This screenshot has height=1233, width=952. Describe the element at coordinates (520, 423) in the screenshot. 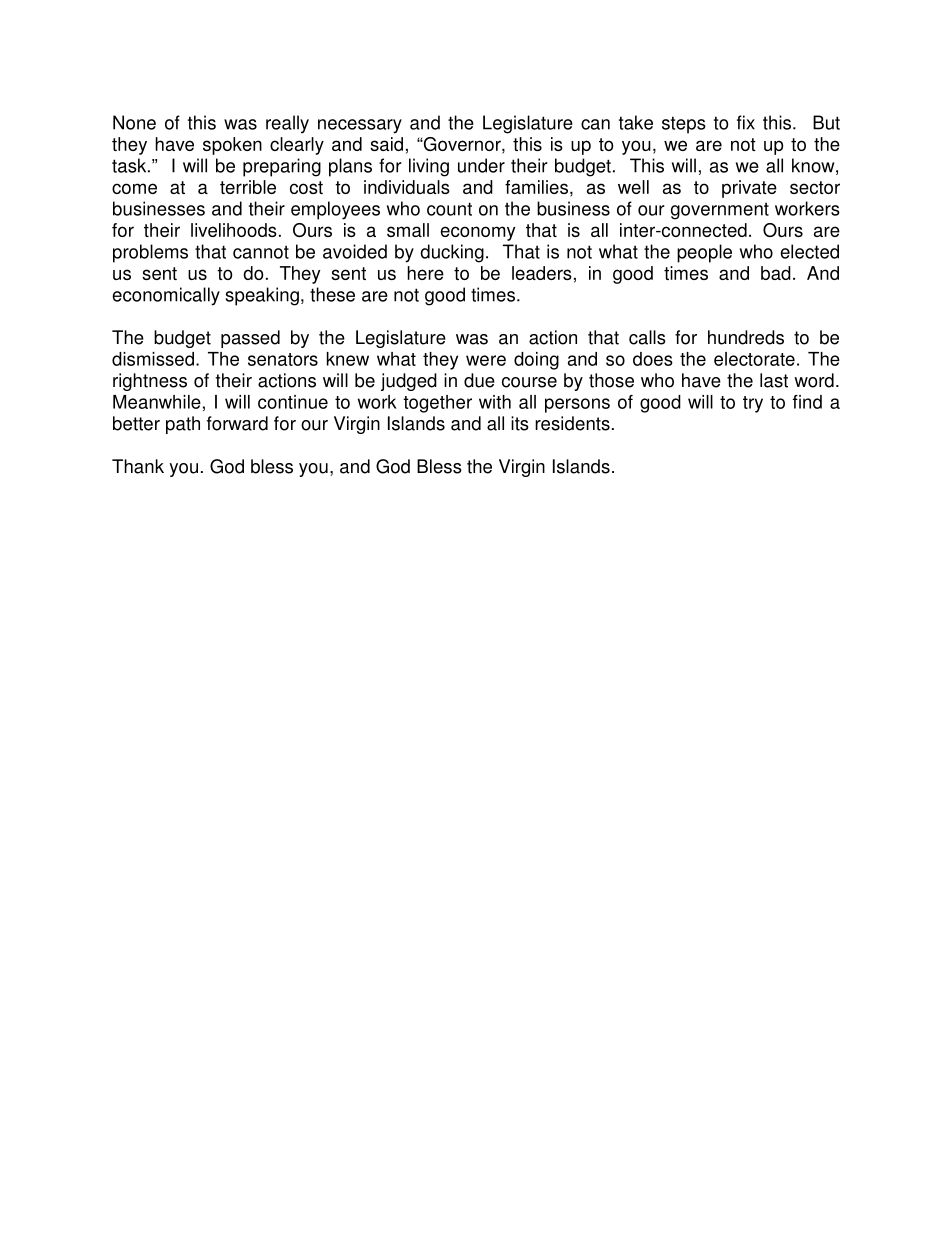

I see `its` at that location.
